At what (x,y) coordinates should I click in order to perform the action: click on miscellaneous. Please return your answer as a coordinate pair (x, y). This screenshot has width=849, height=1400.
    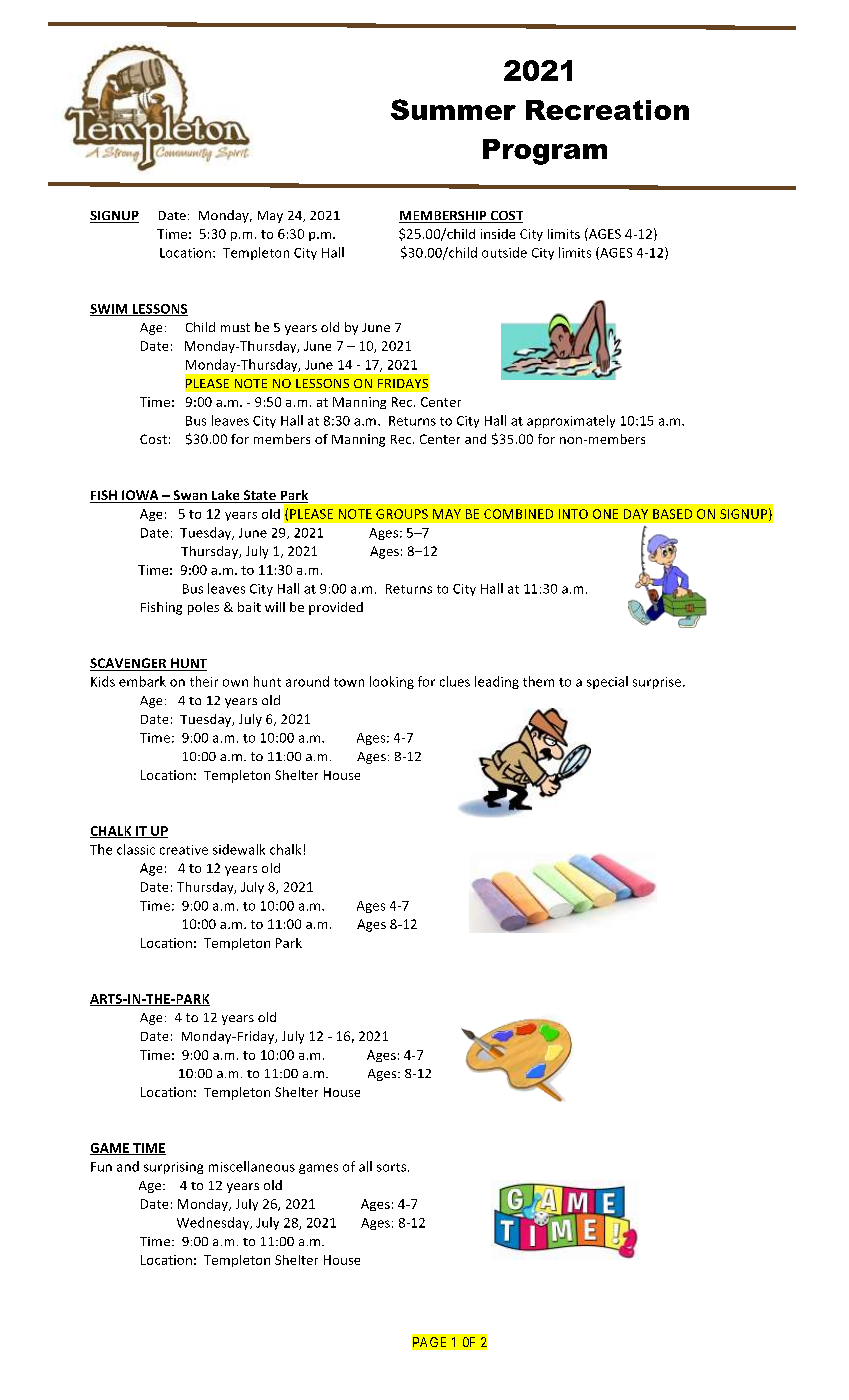
    Looking at the image, I should click on (252, 1166).
